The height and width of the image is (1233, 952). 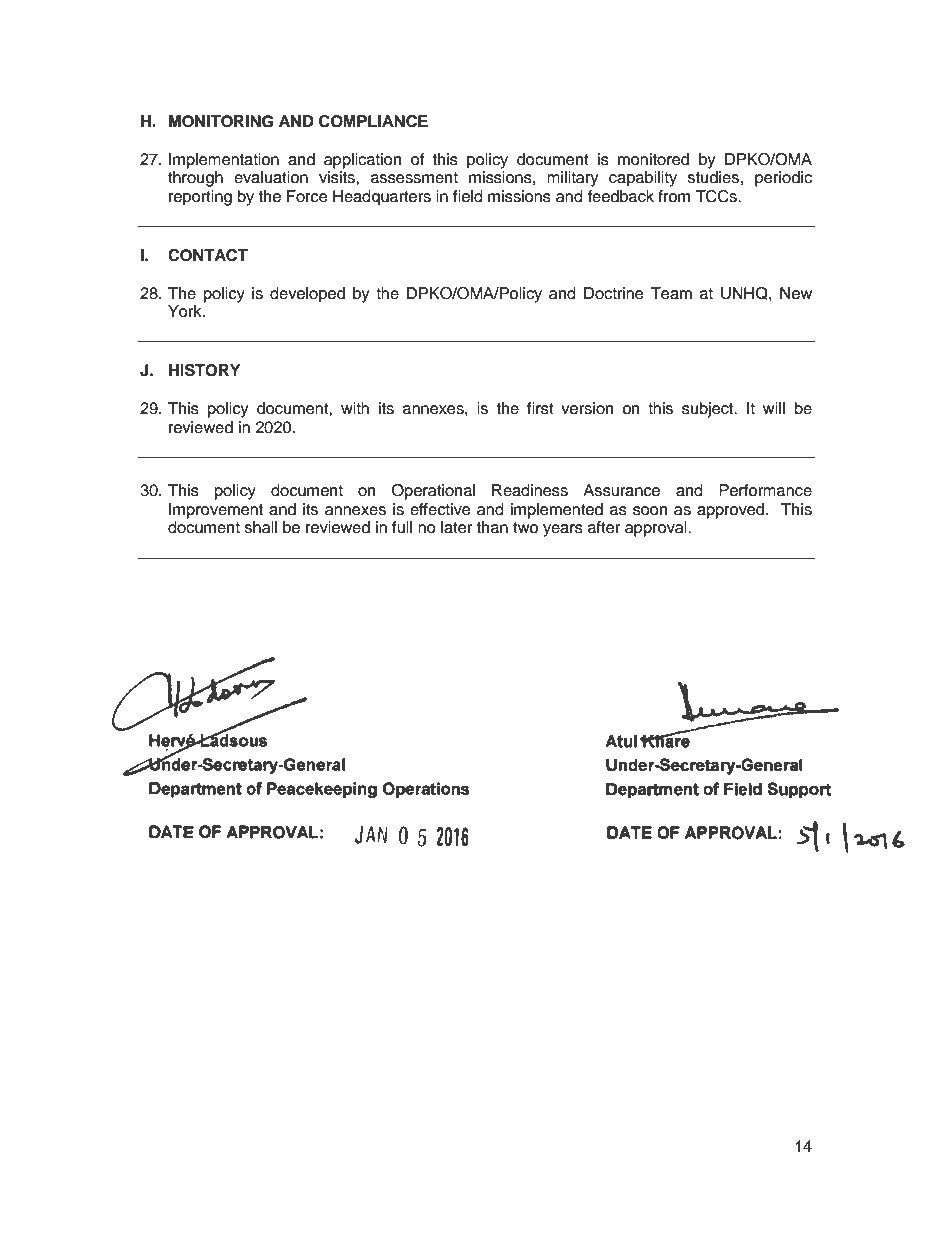 What do you see at coordinates (709, 410) in the image?
I see `subject` at bounding box center [709, 410].
